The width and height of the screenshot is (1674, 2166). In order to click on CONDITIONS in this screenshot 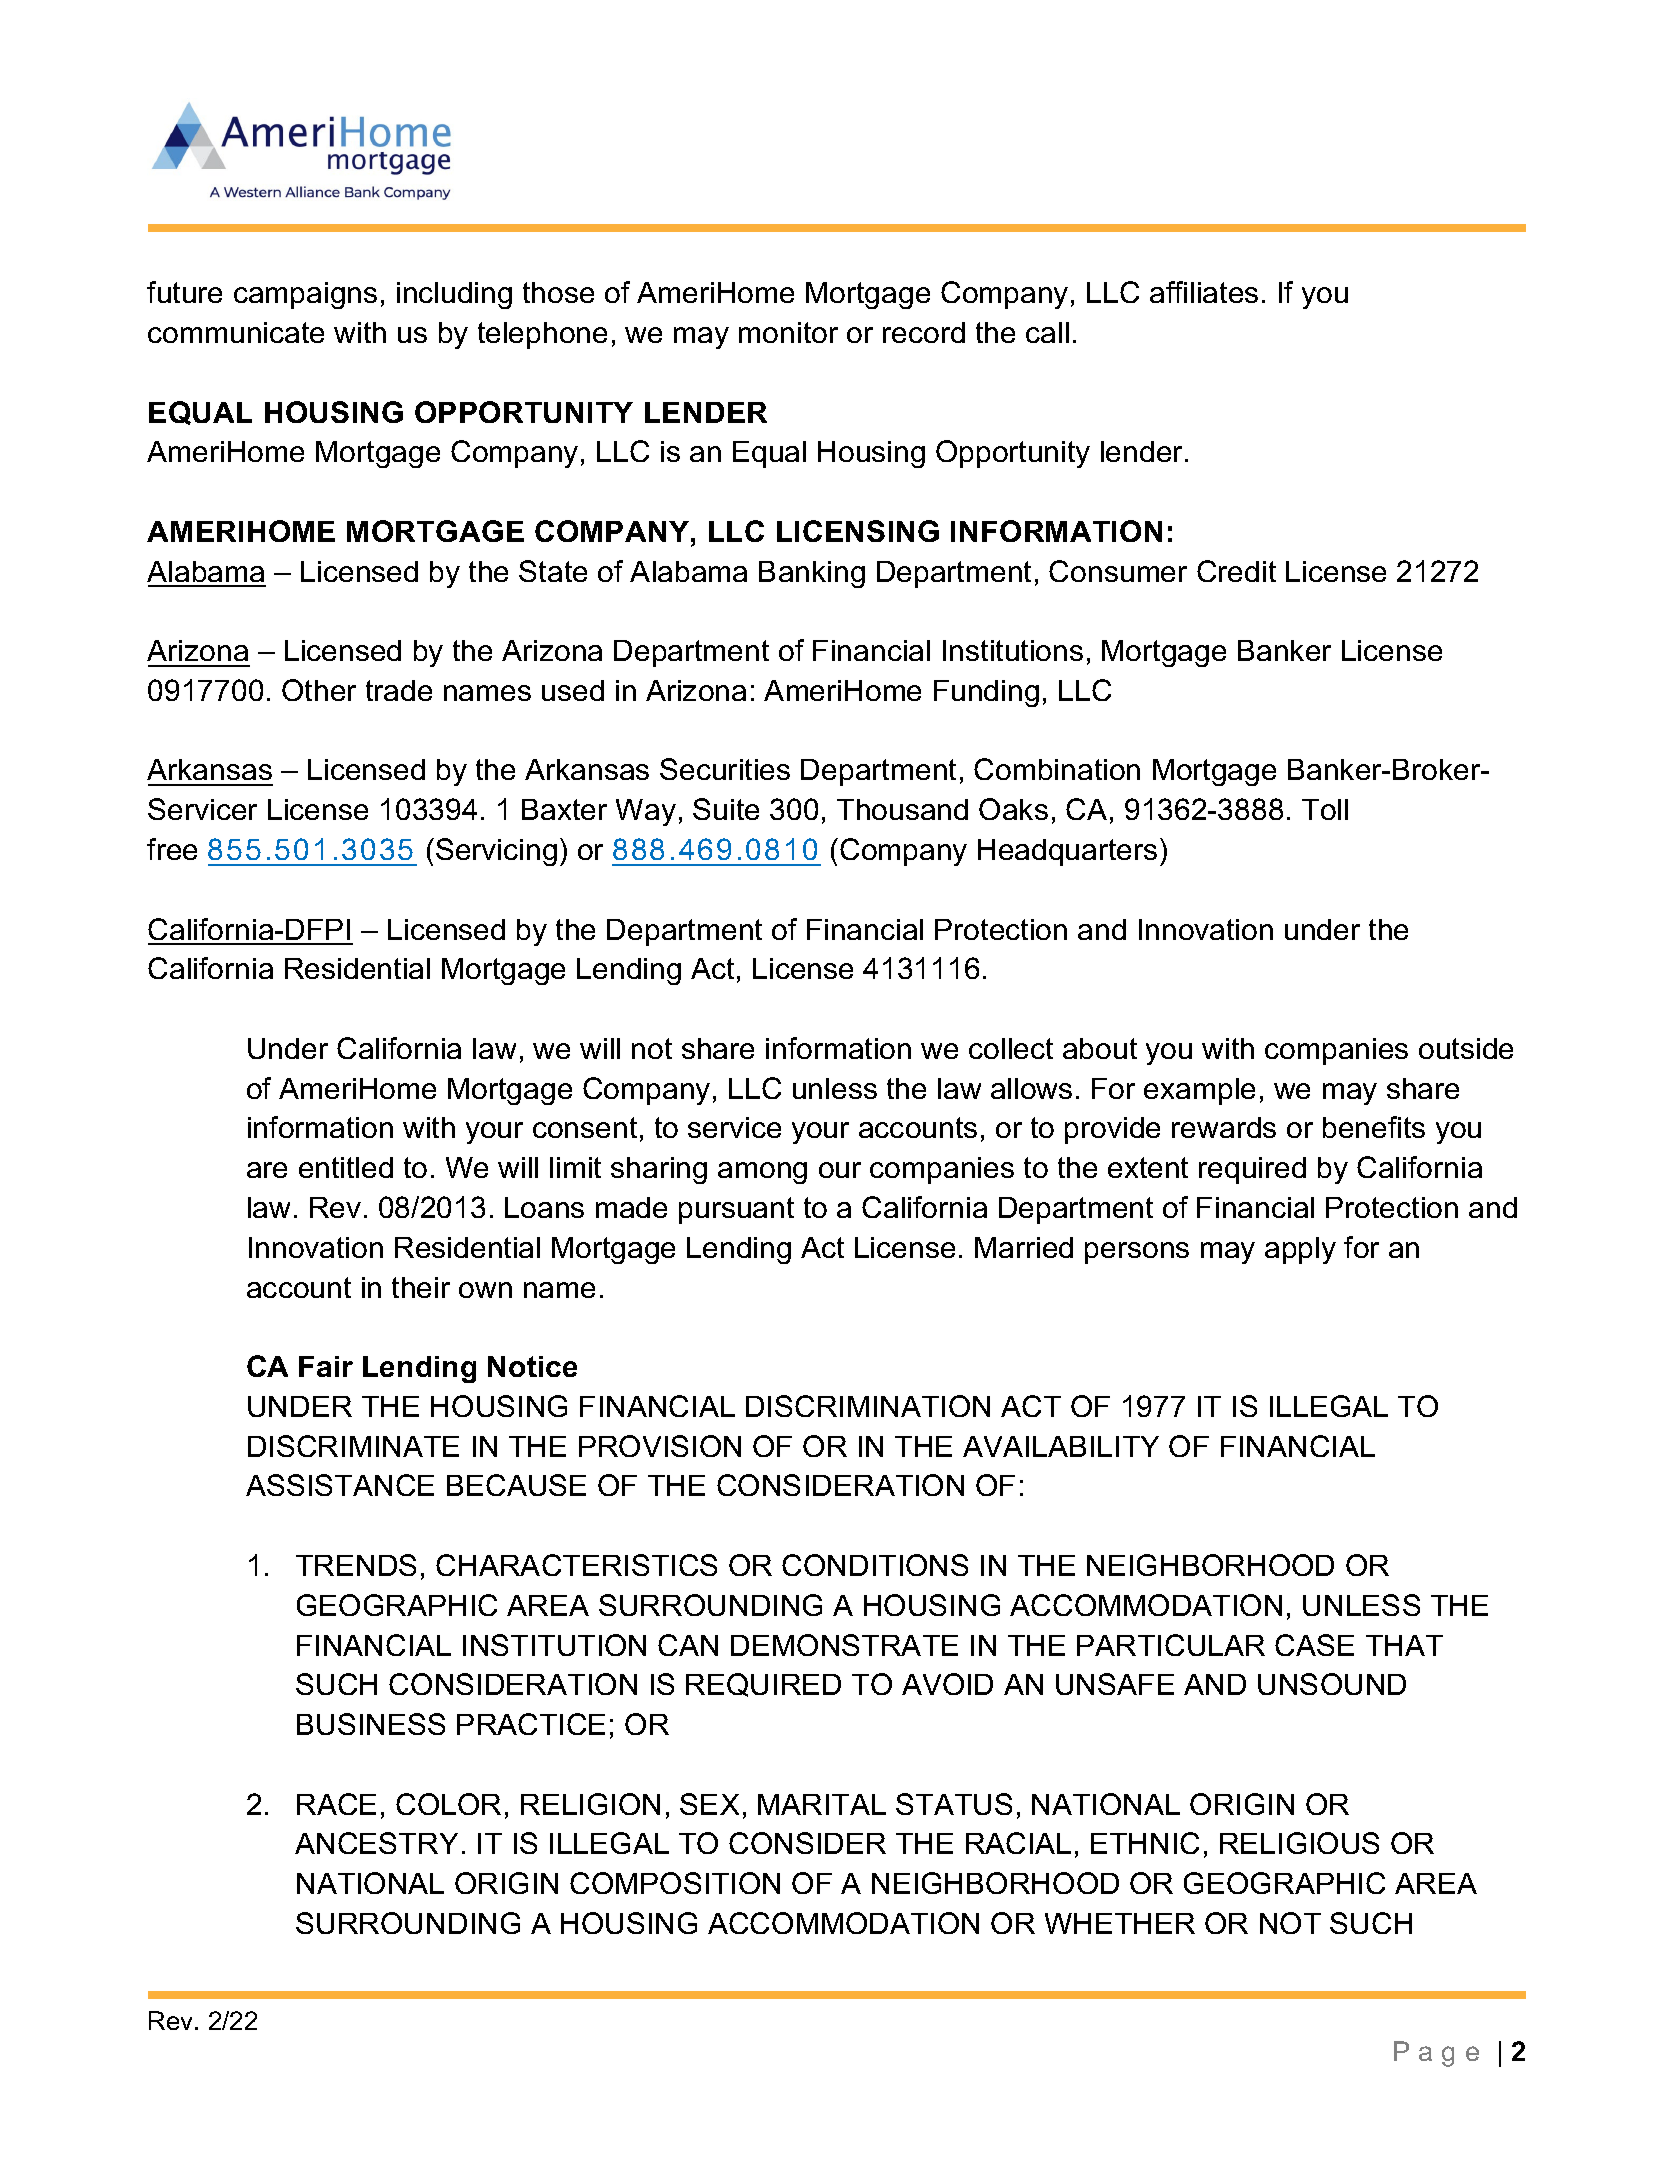, I will do `click(875, 1565)`.
